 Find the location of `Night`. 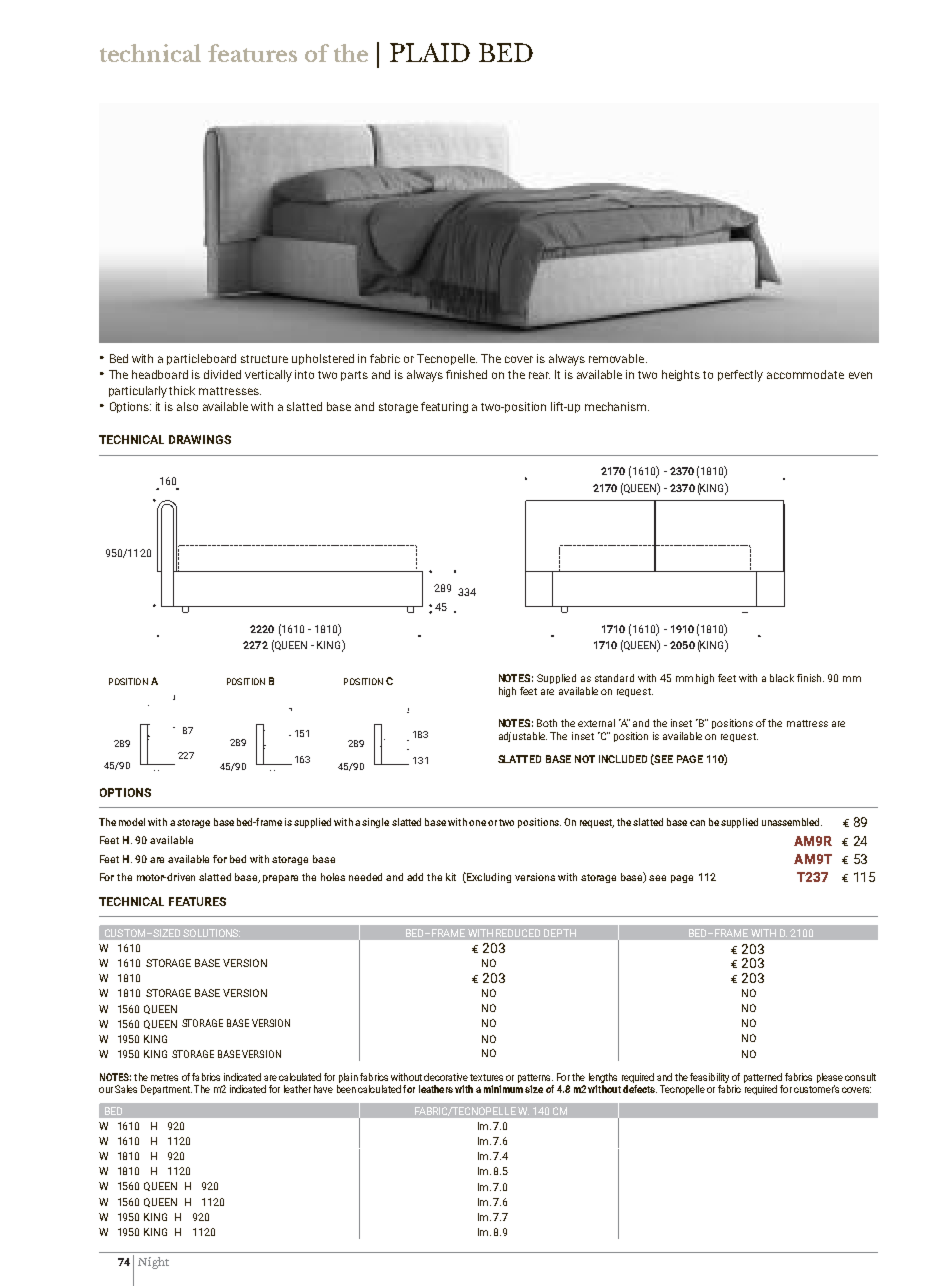

Night is located at coordinates (153, 1263).
